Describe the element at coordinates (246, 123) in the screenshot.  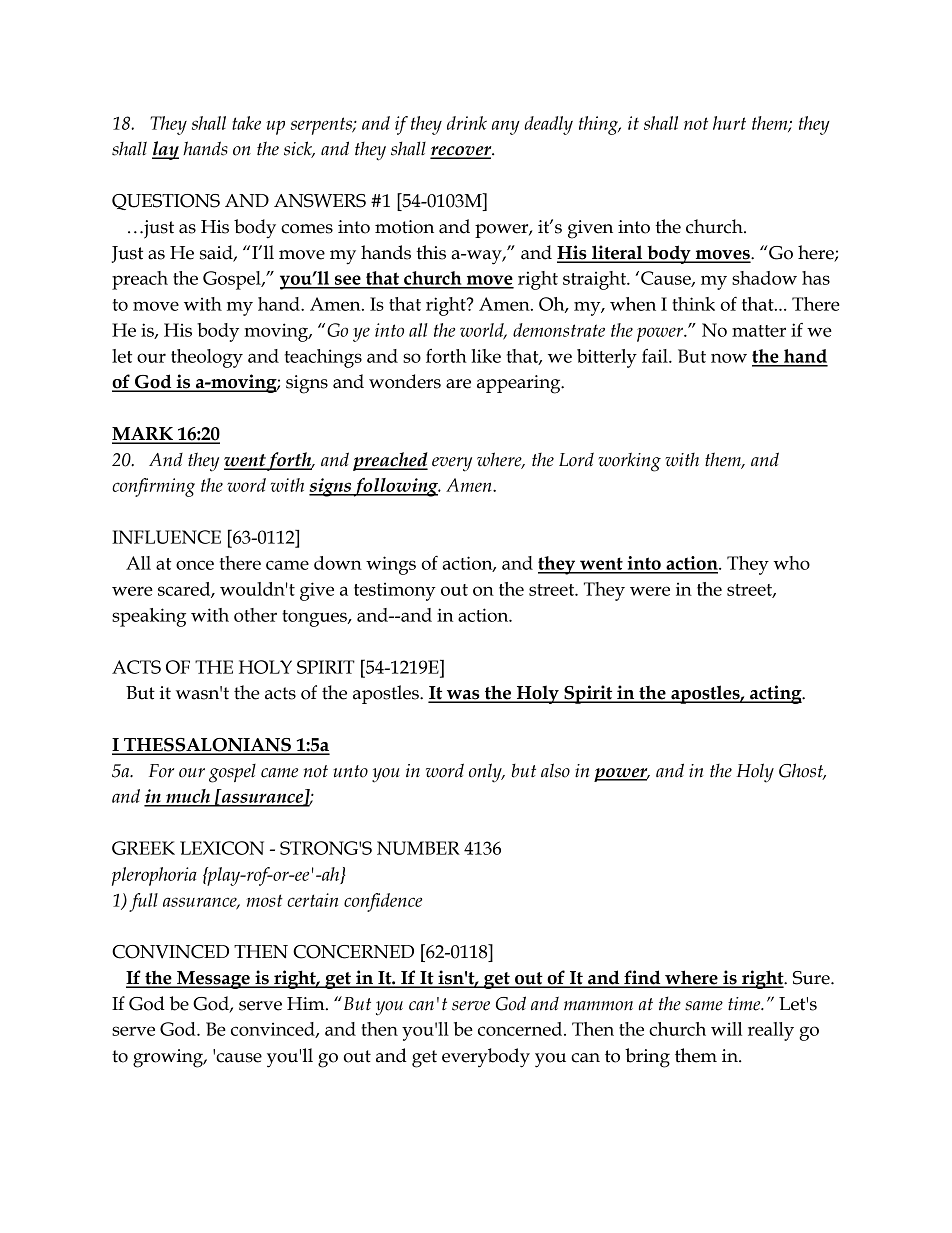
I see `take` at that location.
